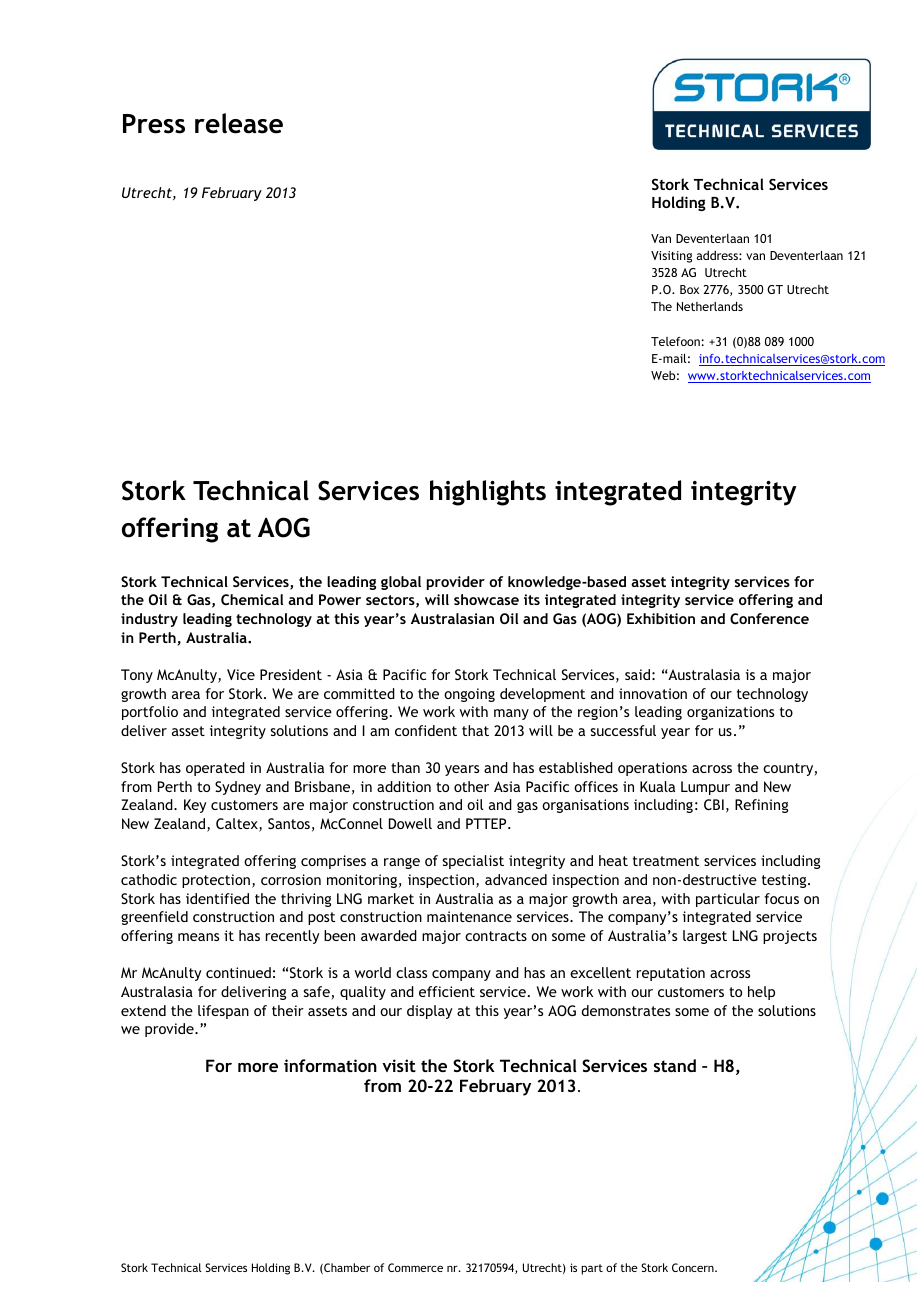  I want to click on display, so click(430, 1012).
